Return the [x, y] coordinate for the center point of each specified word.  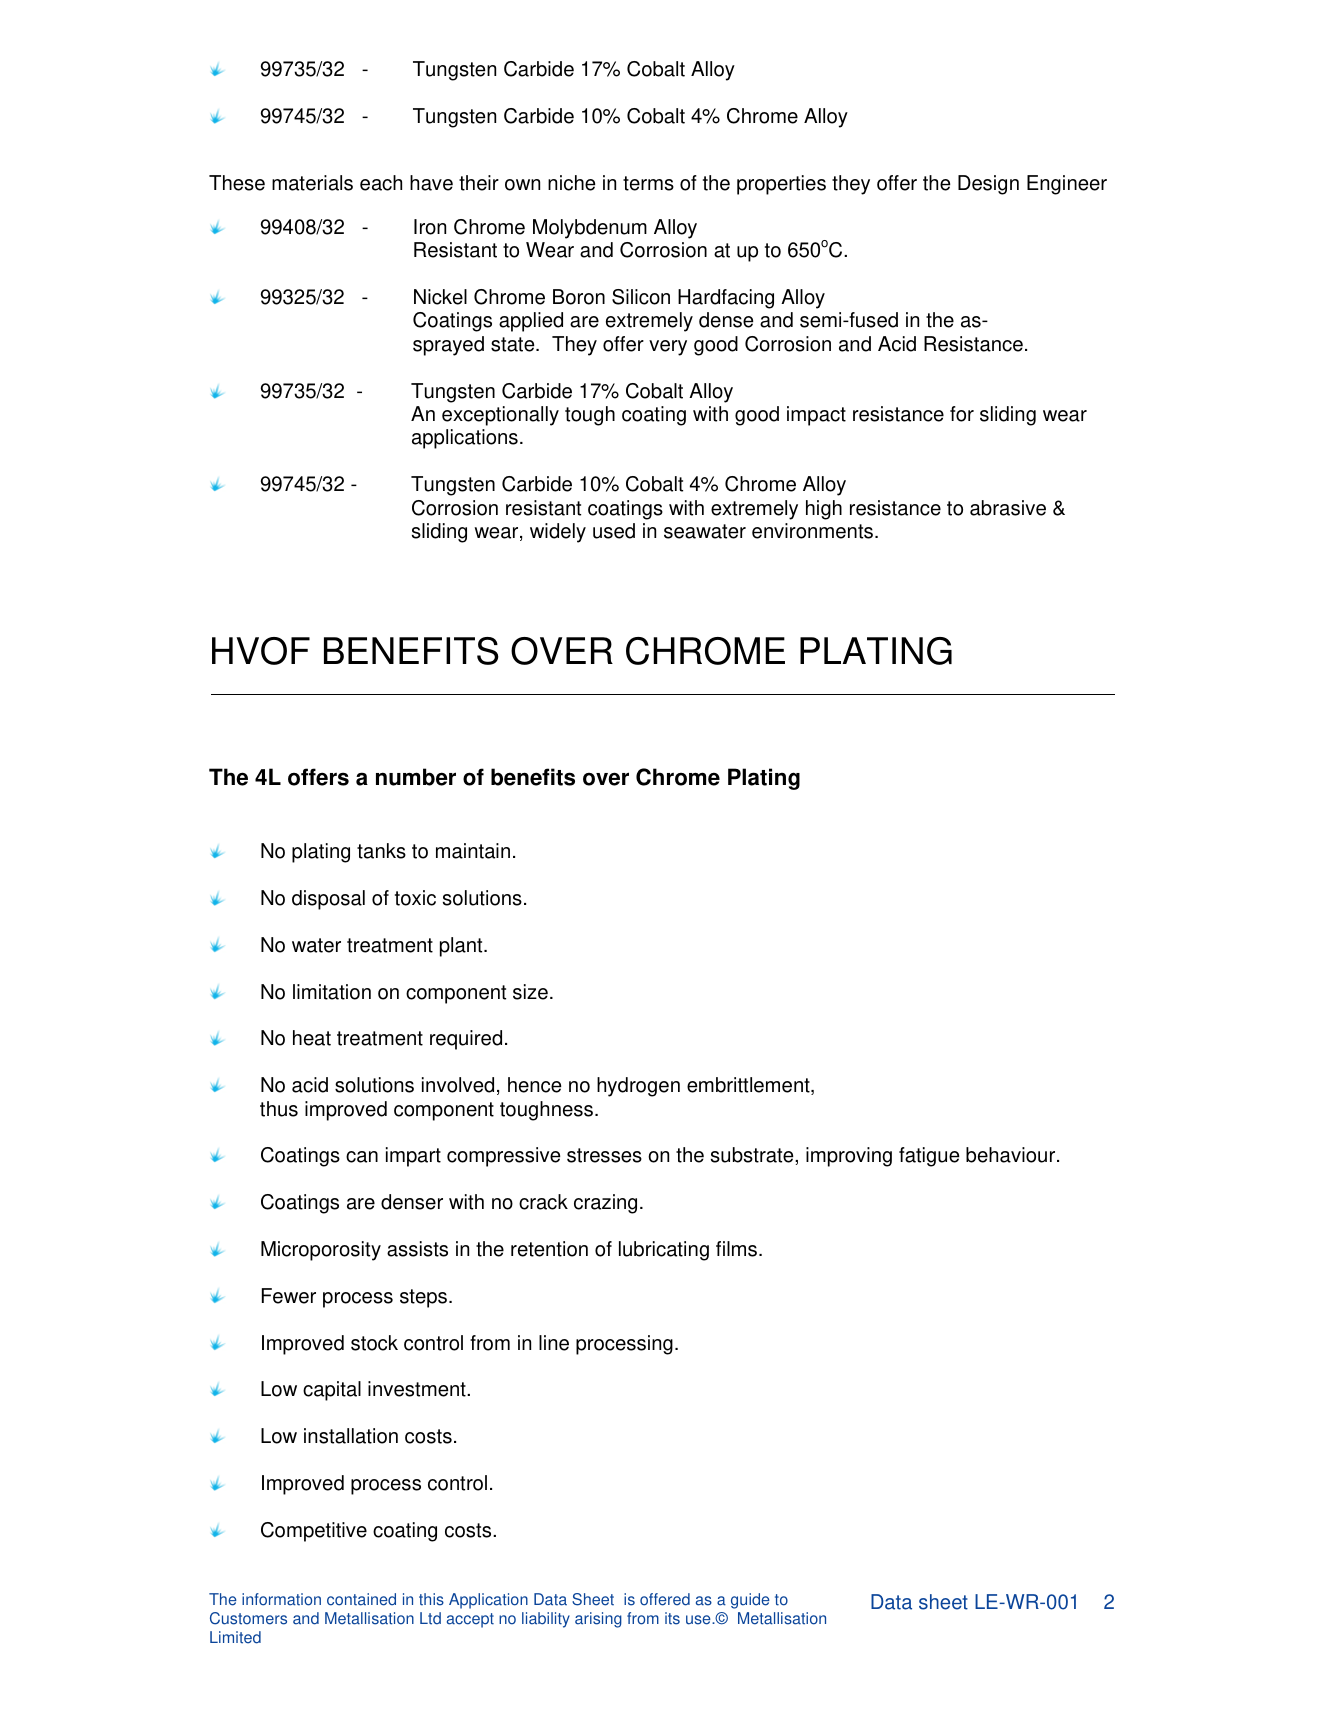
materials [312, 183]
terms [648, 183]
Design [988, 185]
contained [361, 1599]
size [530, 992]
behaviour [1012, 1155]
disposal [328, 900]
